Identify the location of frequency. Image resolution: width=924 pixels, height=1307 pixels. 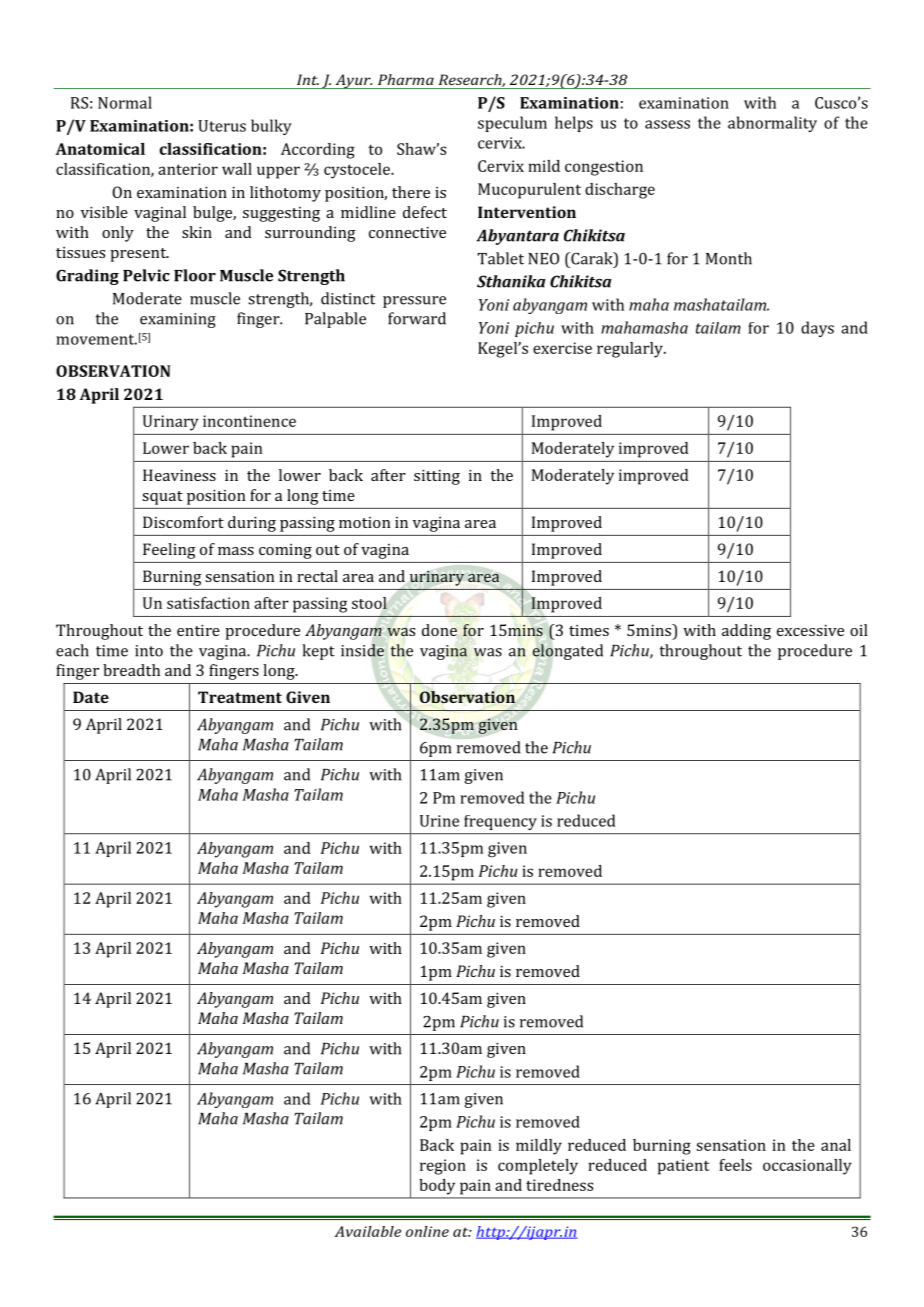
(500, 822).
